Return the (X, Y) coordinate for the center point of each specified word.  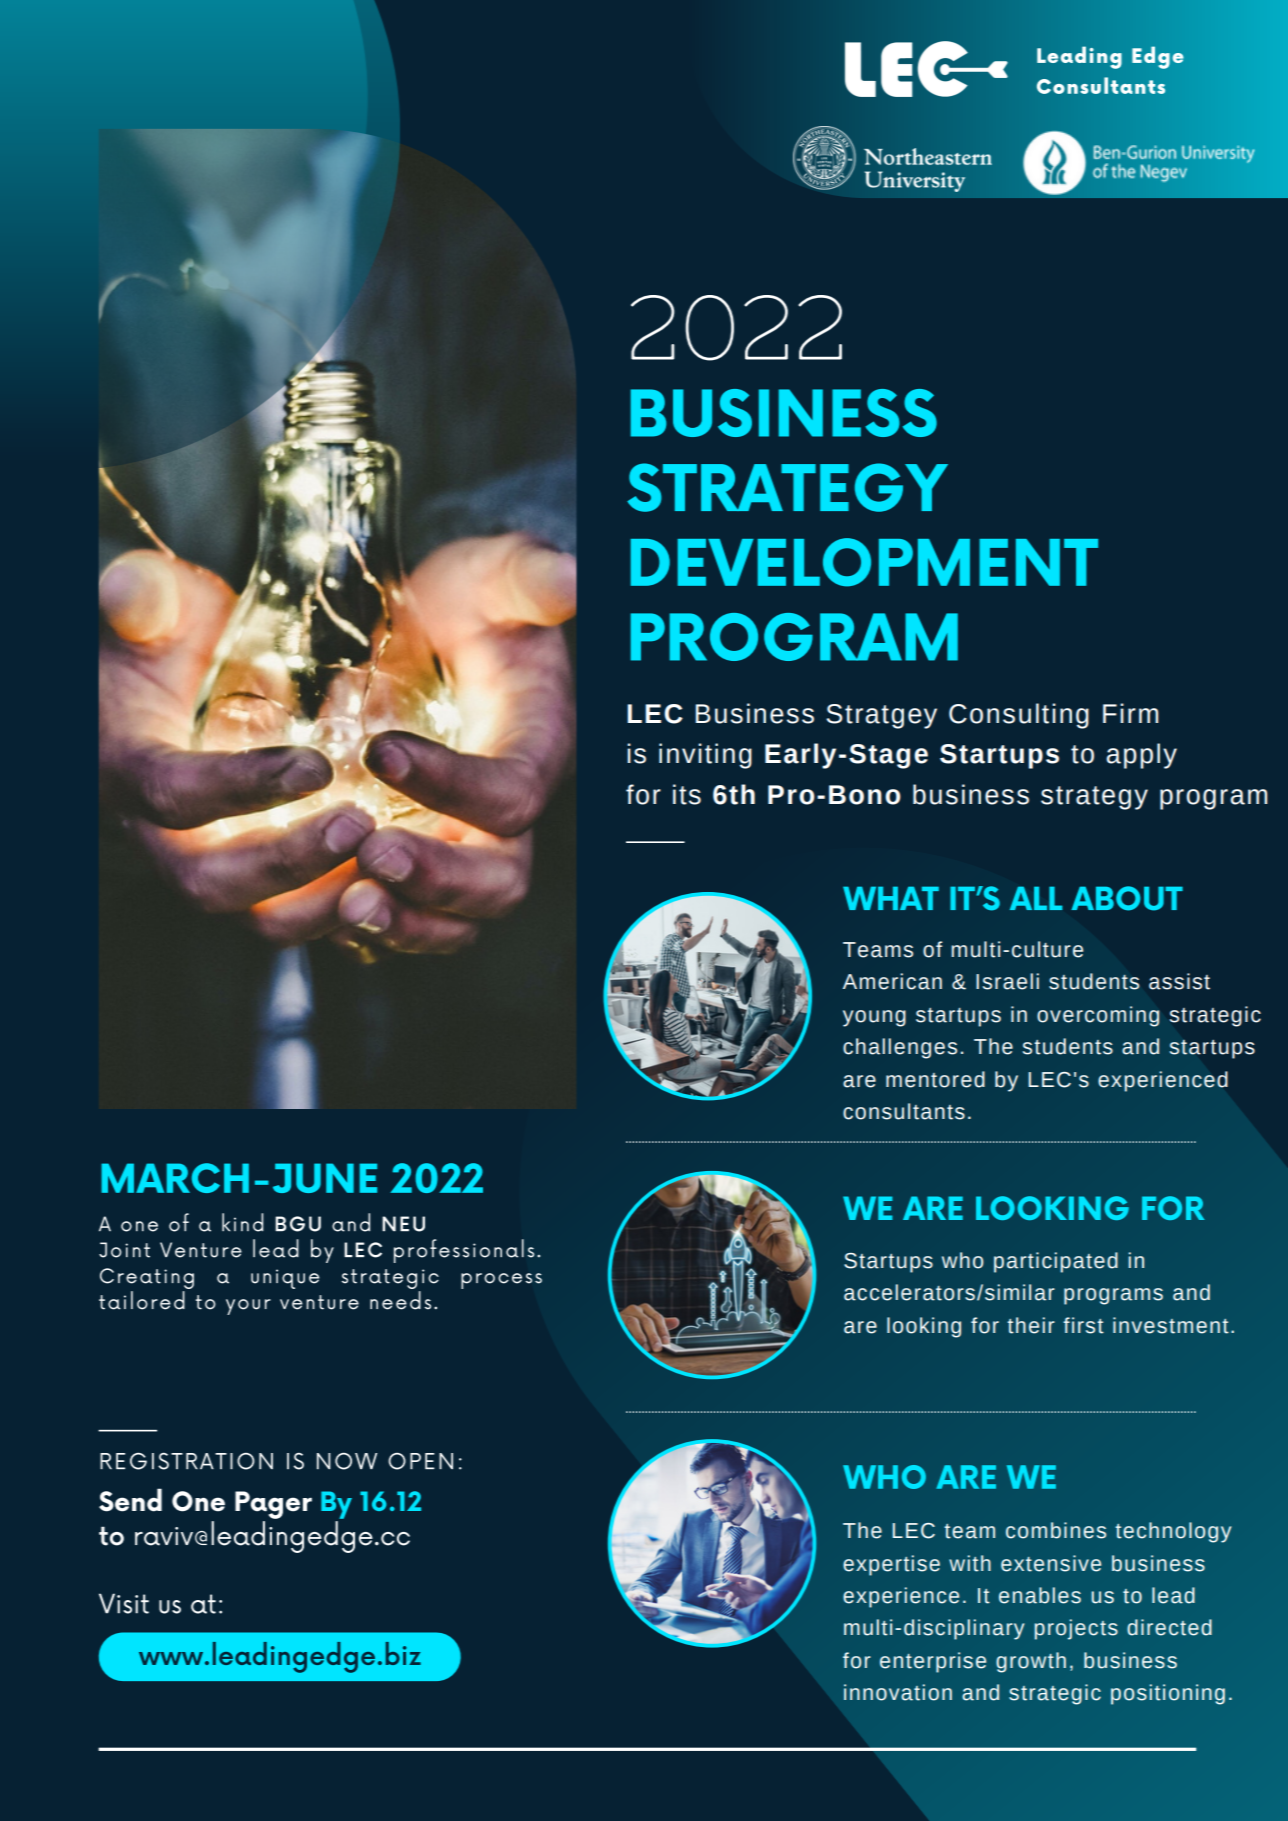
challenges (900, 1048)
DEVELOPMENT (864, 562)
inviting (705, 756)
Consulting (1019, 716)
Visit (124, 1603)
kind (242, 1222)
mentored (935, 1079)
